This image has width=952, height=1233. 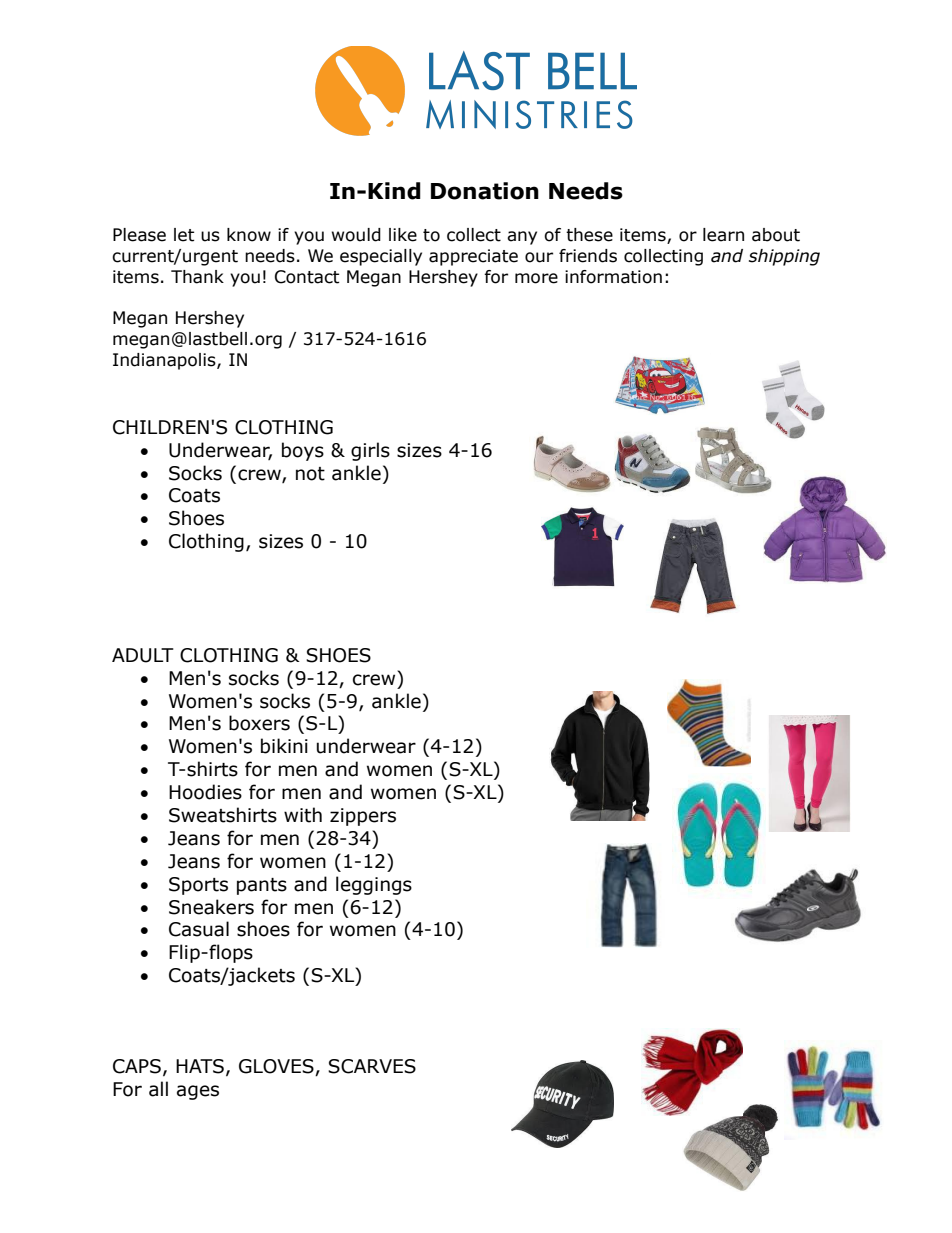 What do you see at coordinates (374, 885) in the image?
I see `leggings` at bounding box center [374, 885].
